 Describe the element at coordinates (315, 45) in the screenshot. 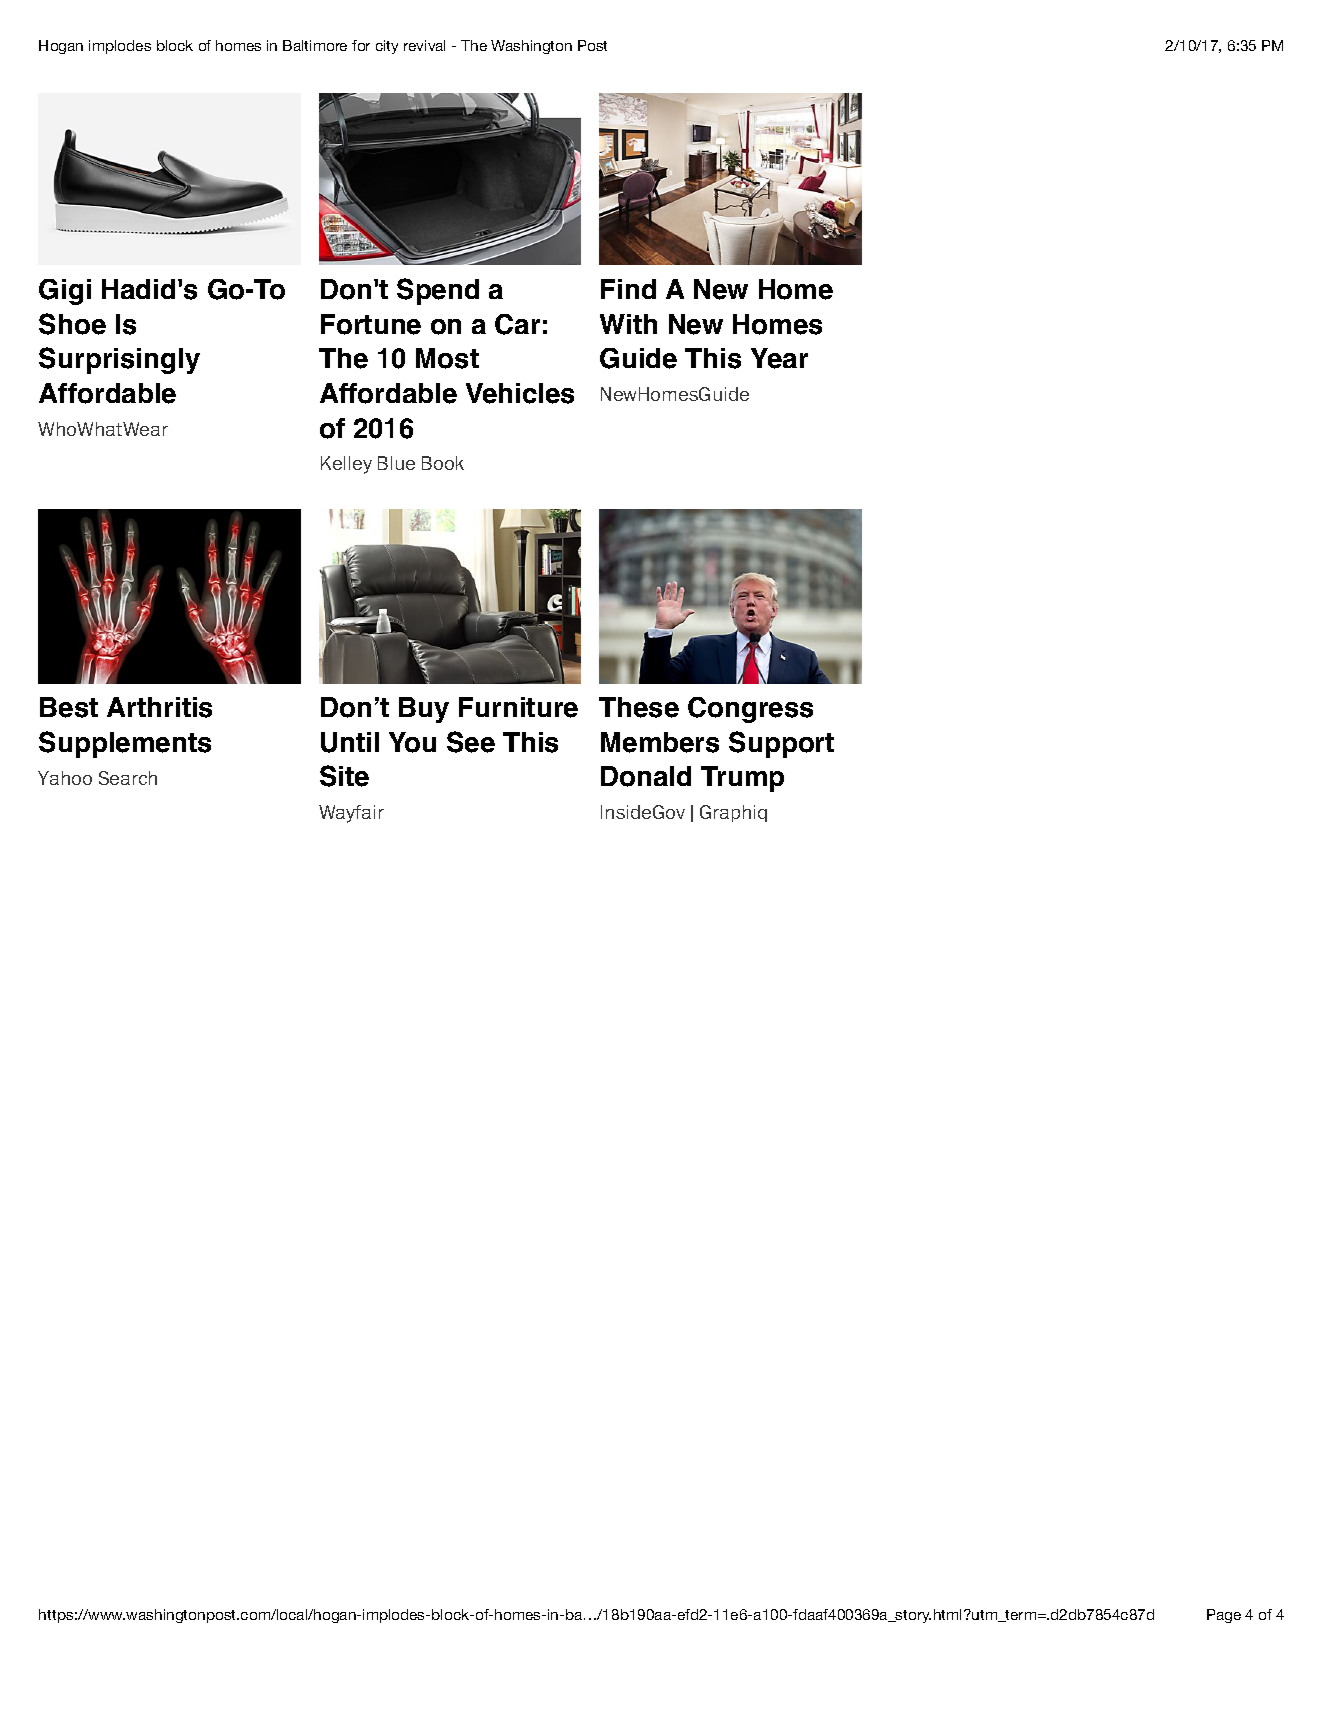

I see `Baltimore` at that location.
